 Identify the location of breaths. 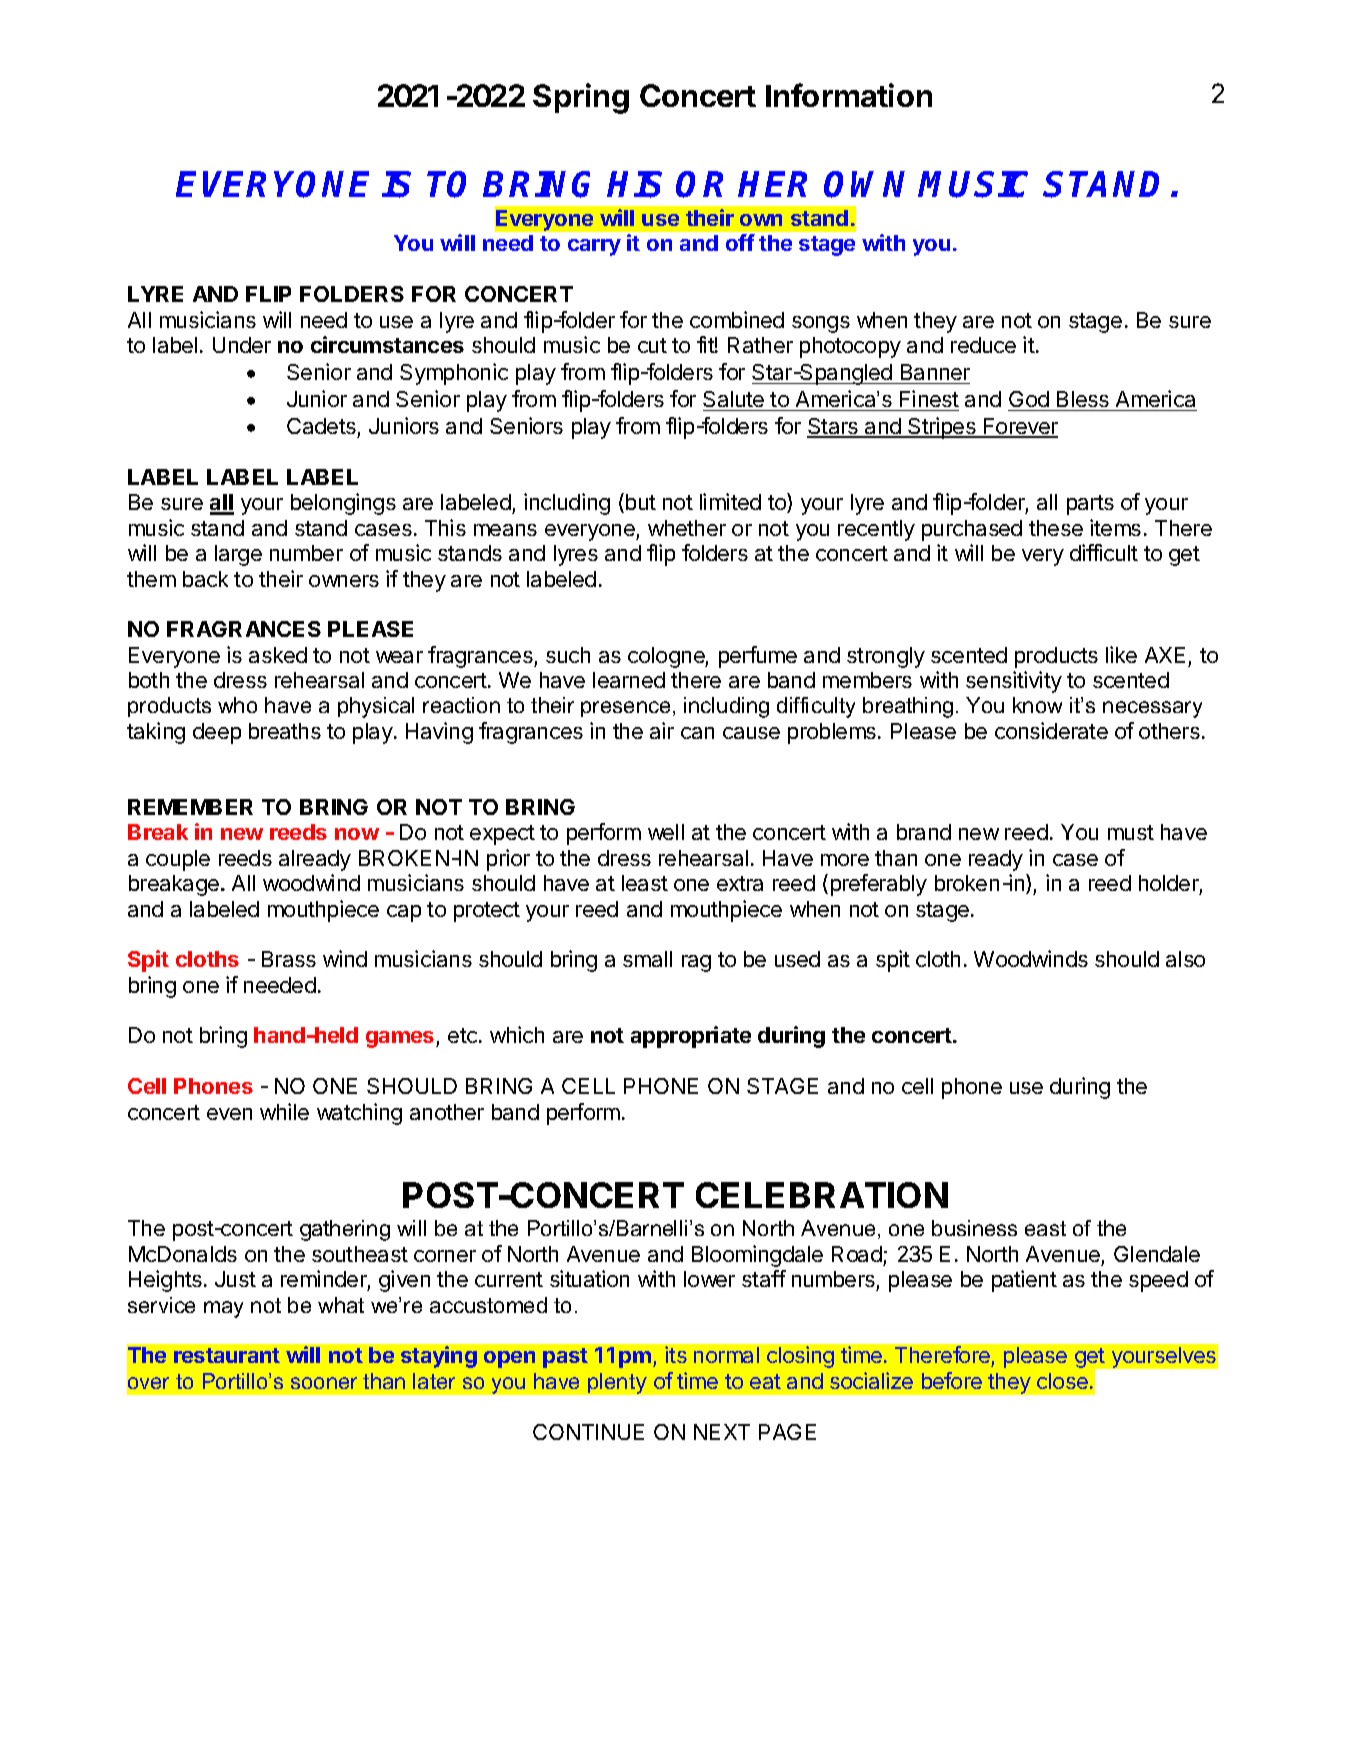
(285, 731).
